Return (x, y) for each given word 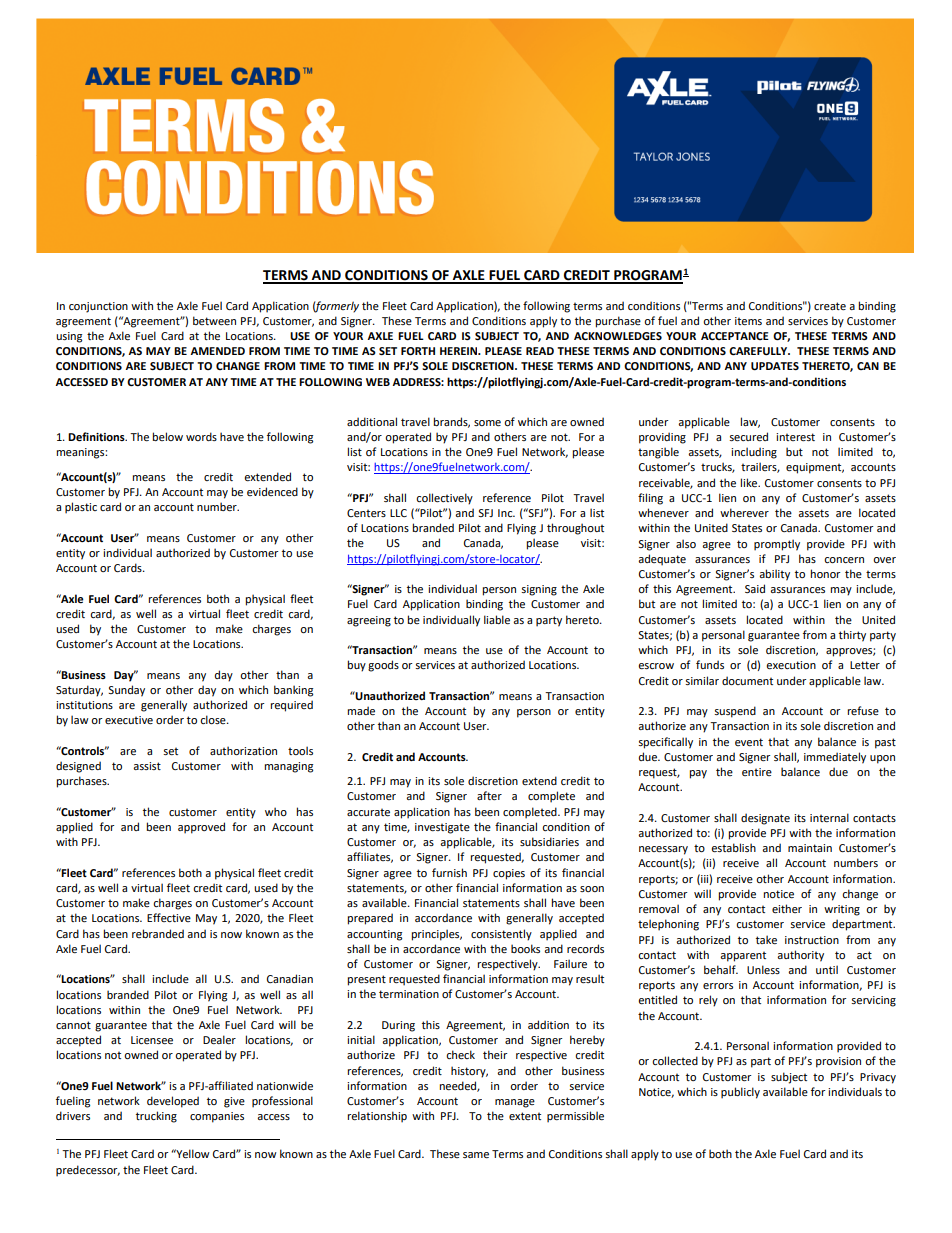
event (749, 742)
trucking (156, 1117)
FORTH (418, 351)
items (748, 321)
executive (129, 720)
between (214, 320)
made (361, 710)
